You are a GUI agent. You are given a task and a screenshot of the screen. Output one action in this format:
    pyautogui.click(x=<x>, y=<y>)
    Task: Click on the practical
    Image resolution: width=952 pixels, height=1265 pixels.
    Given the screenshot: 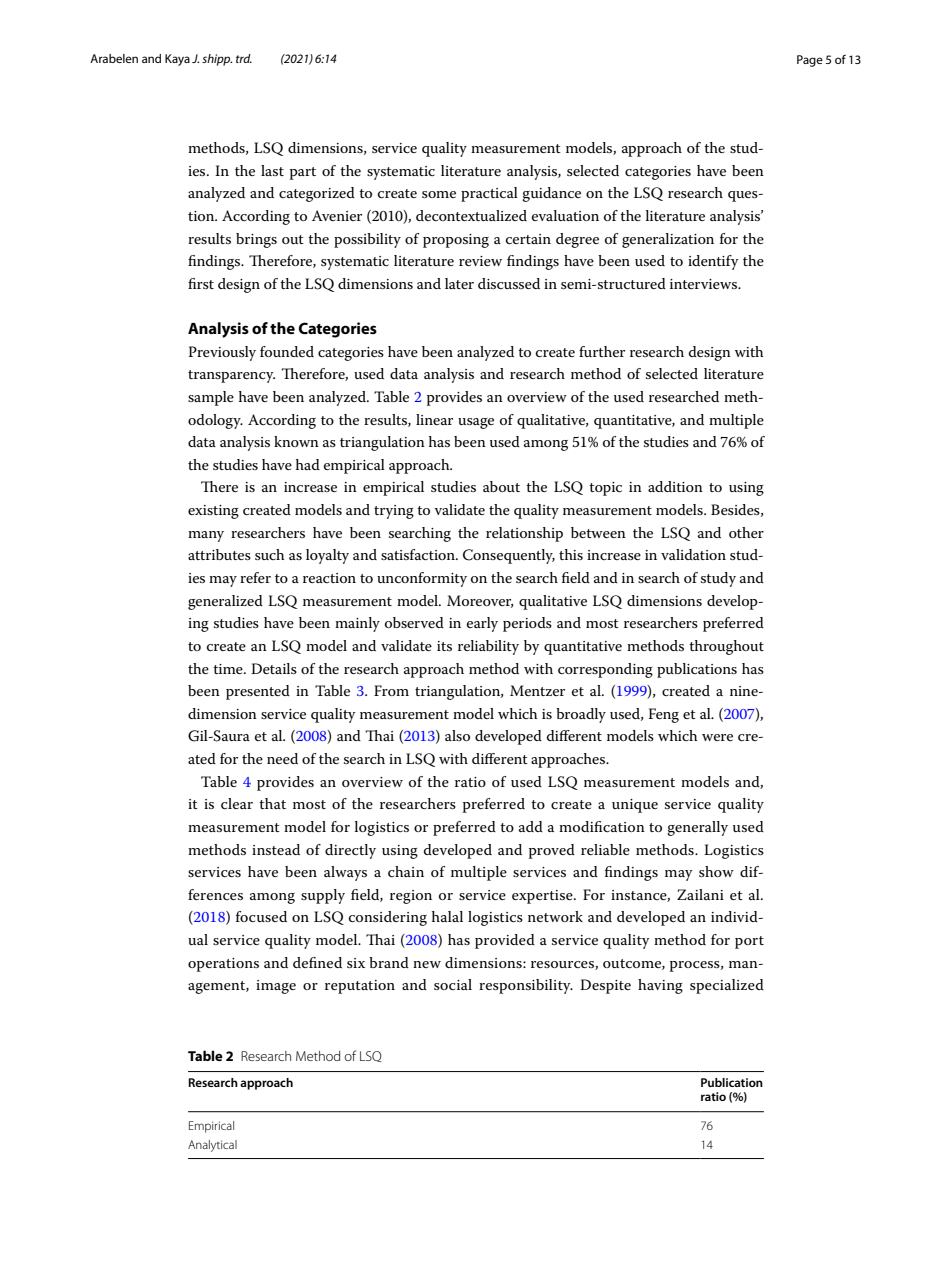 What is the action you would take?
    pyautogui.click(x=489, y=194)
